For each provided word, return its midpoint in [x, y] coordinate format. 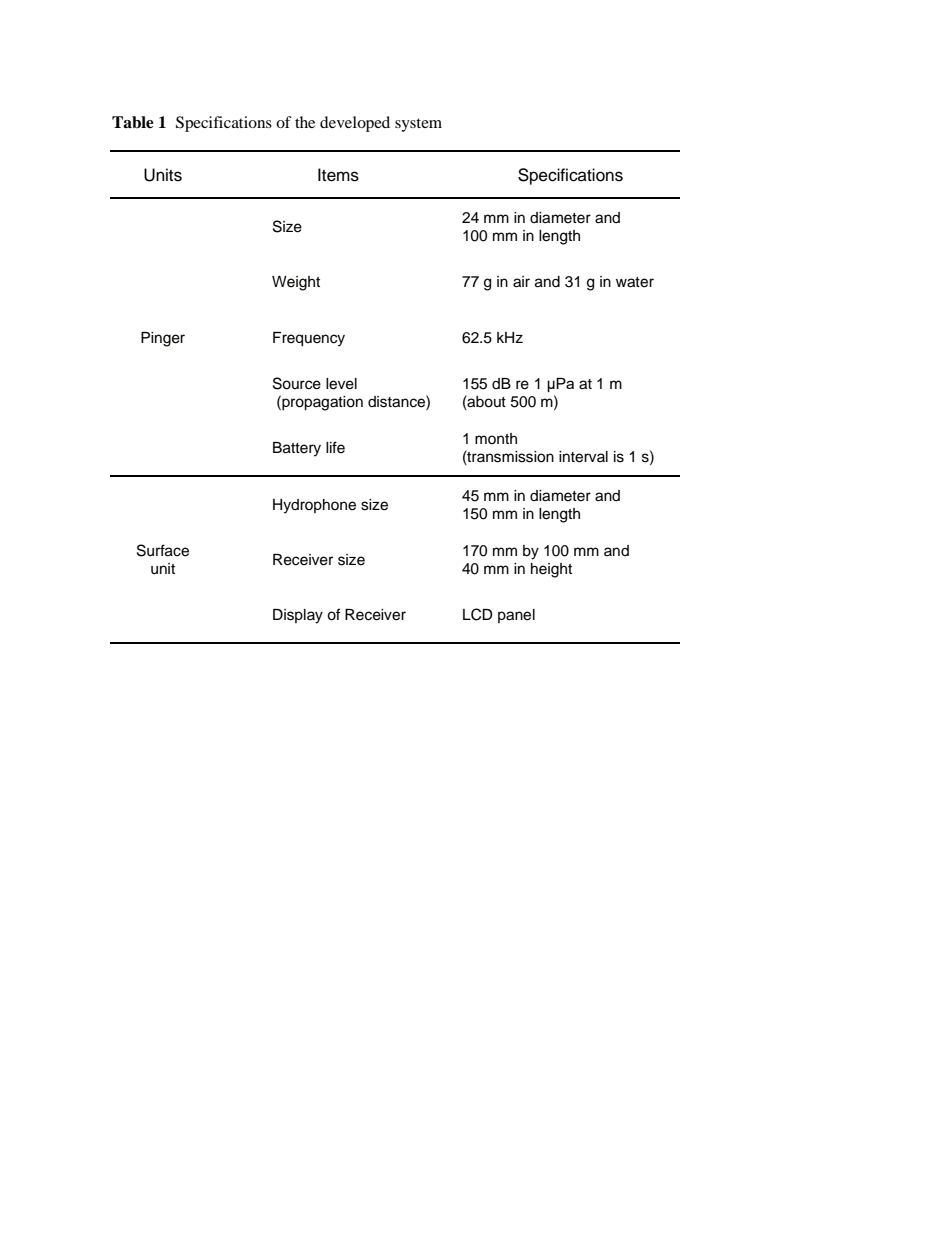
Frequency [309, 339]
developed [355, 124]
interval [583, 457]
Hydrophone [314, 506]
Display [298, 616]
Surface [163, 550]
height [551, 570]
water [635, 282]
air [521, 282]
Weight [296, 283]
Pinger [163, 339]
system [418, 125]
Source [297, 383]
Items [338, 175]
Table [133, 122]
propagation [321, 403]
